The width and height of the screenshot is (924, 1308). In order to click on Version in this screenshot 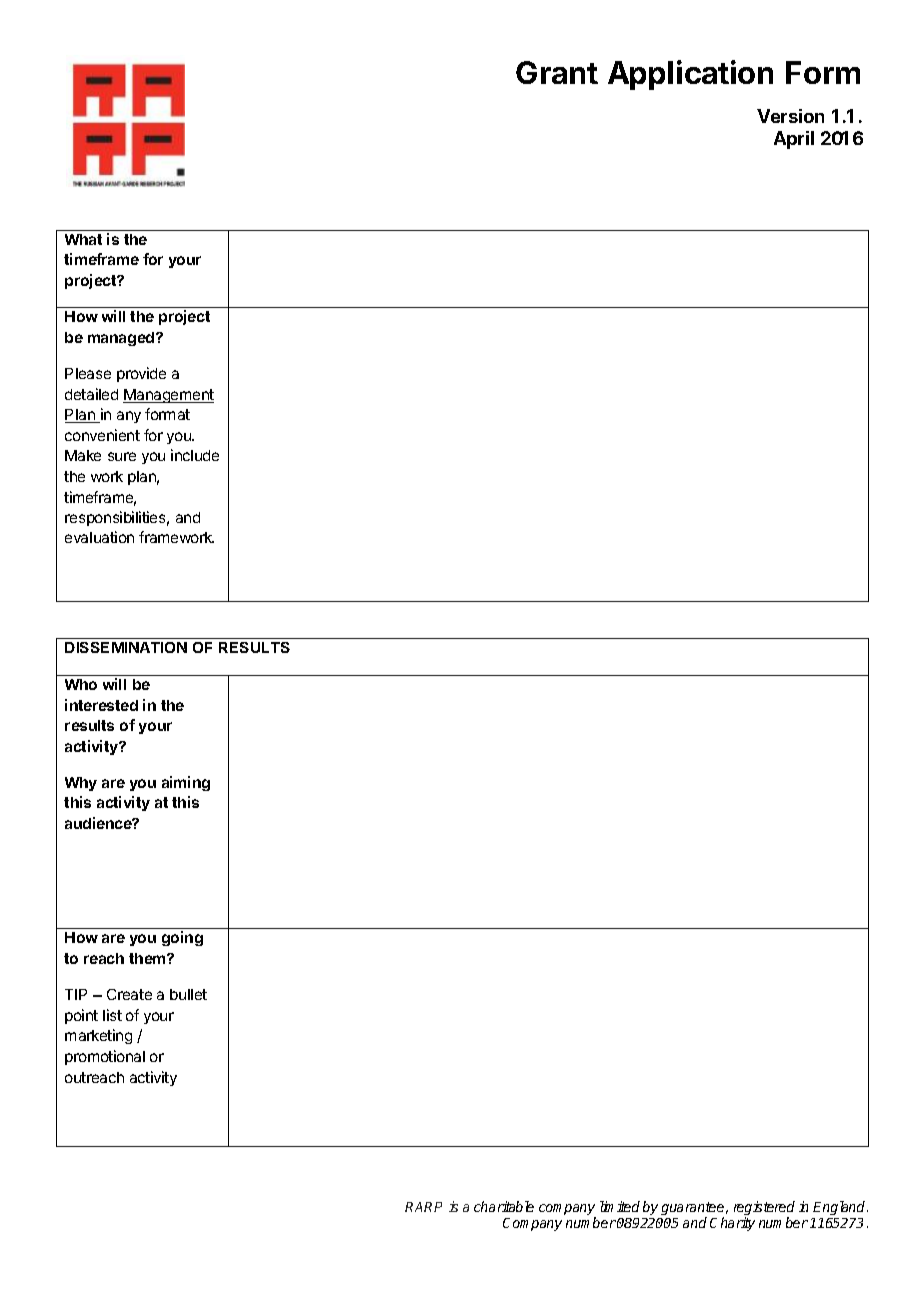, I will do `click(790, 116)`.
